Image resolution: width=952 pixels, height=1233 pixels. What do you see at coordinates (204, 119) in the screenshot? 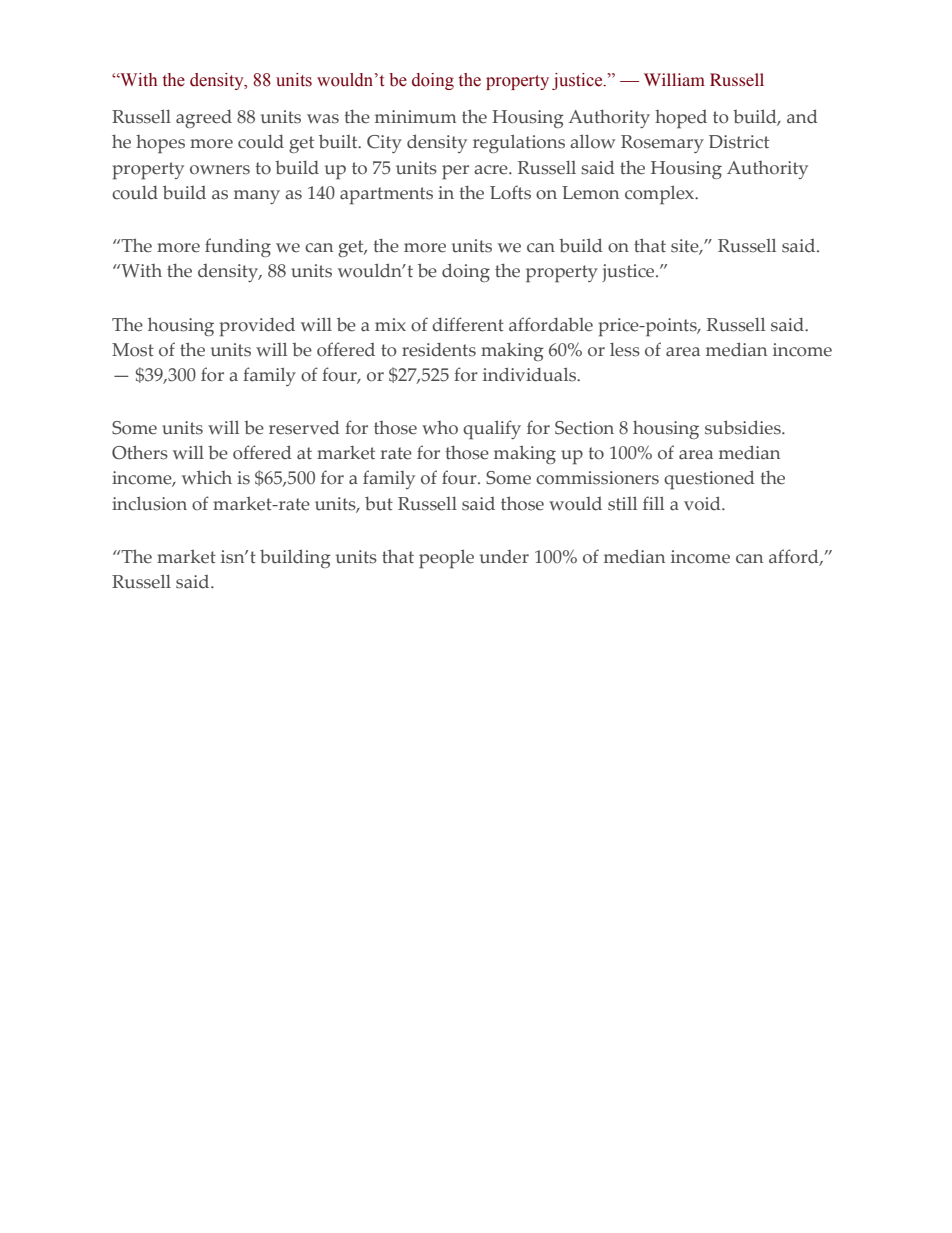
I see `agreed` at bounding box center [204, 119].
